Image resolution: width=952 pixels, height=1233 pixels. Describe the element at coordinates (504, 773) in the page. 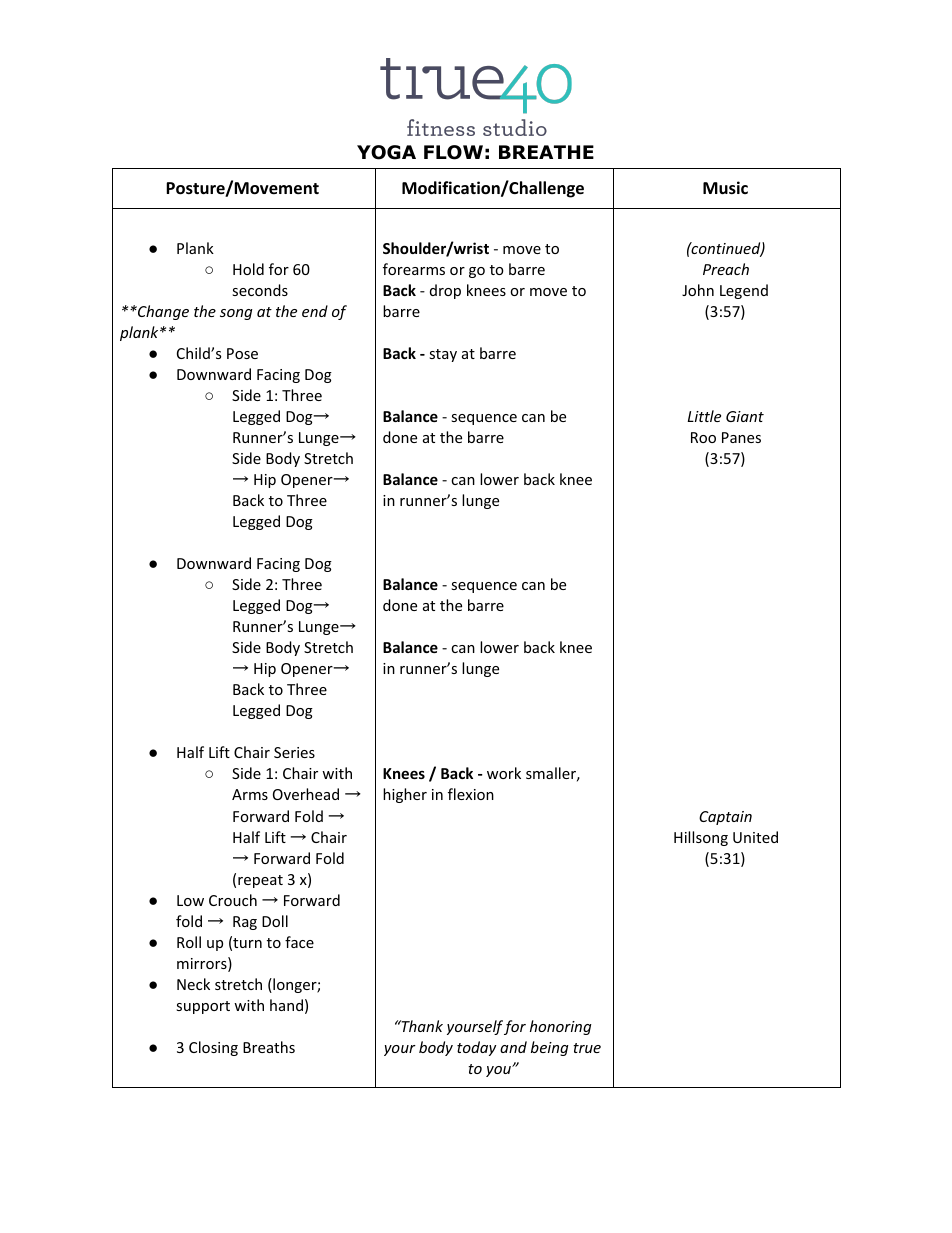

I see `work` at that location.
